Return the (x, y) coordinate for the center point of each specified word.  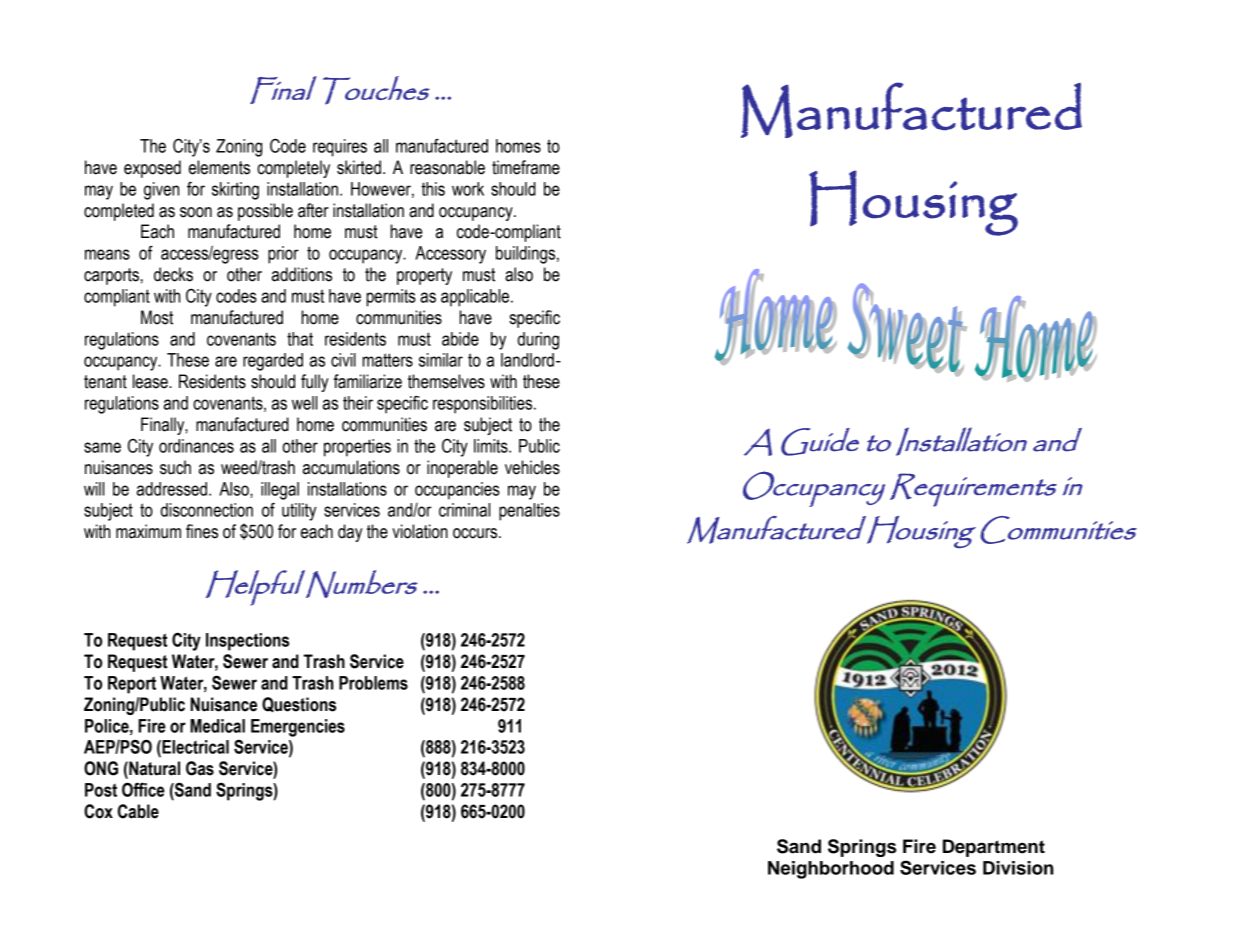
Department (994, 848)
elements (219, 167)
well (304, 403)
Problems (373, 683)
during (538, 341)
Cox (98, 811)
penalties (529, 512)
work (468, 189)
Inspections (247, 642)
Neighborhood (831, 870)
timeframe (526, 167)
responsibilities (484, 405)
